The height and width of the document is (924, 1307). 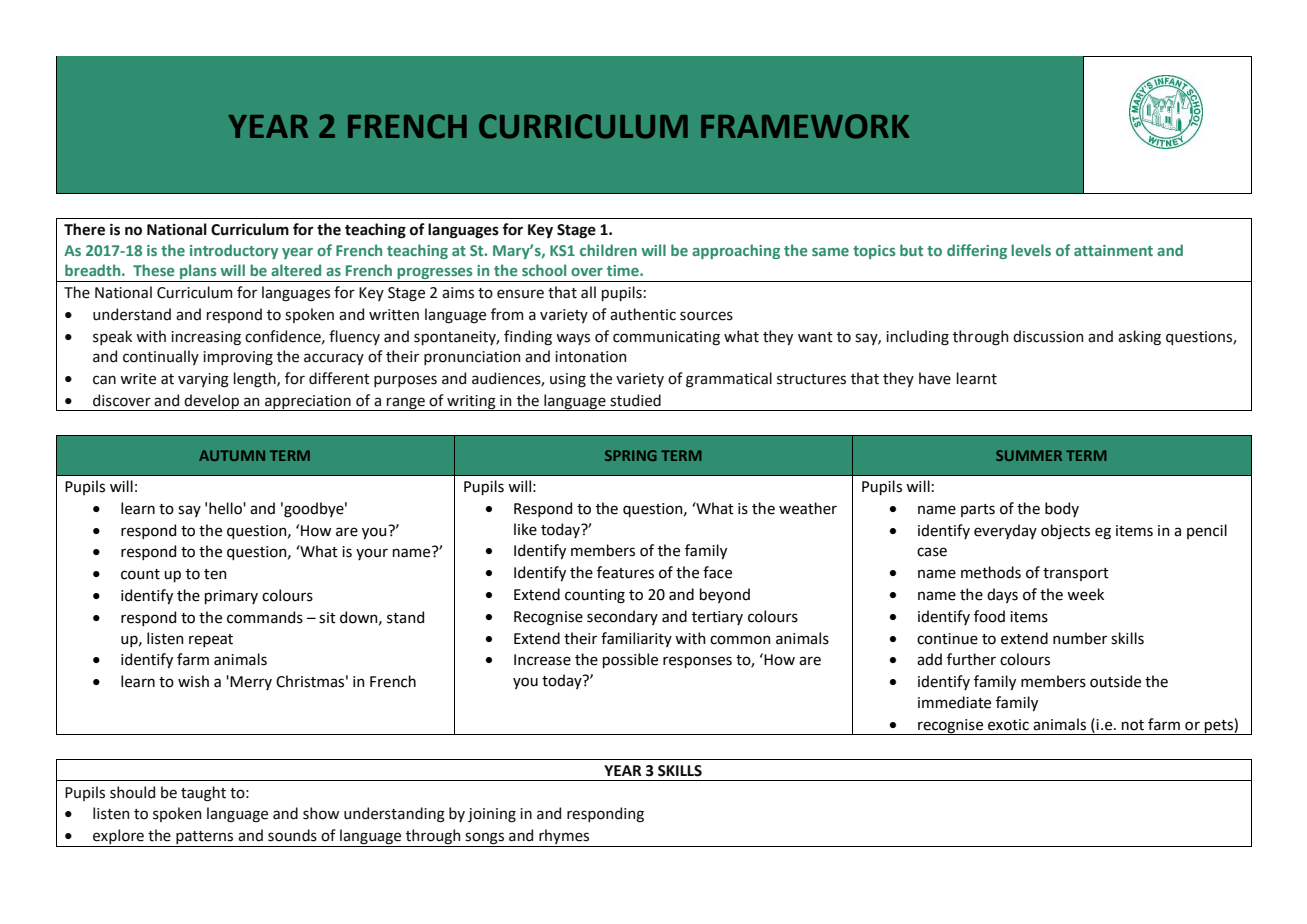 I want to click on varying, so click(x=203, y=380).
